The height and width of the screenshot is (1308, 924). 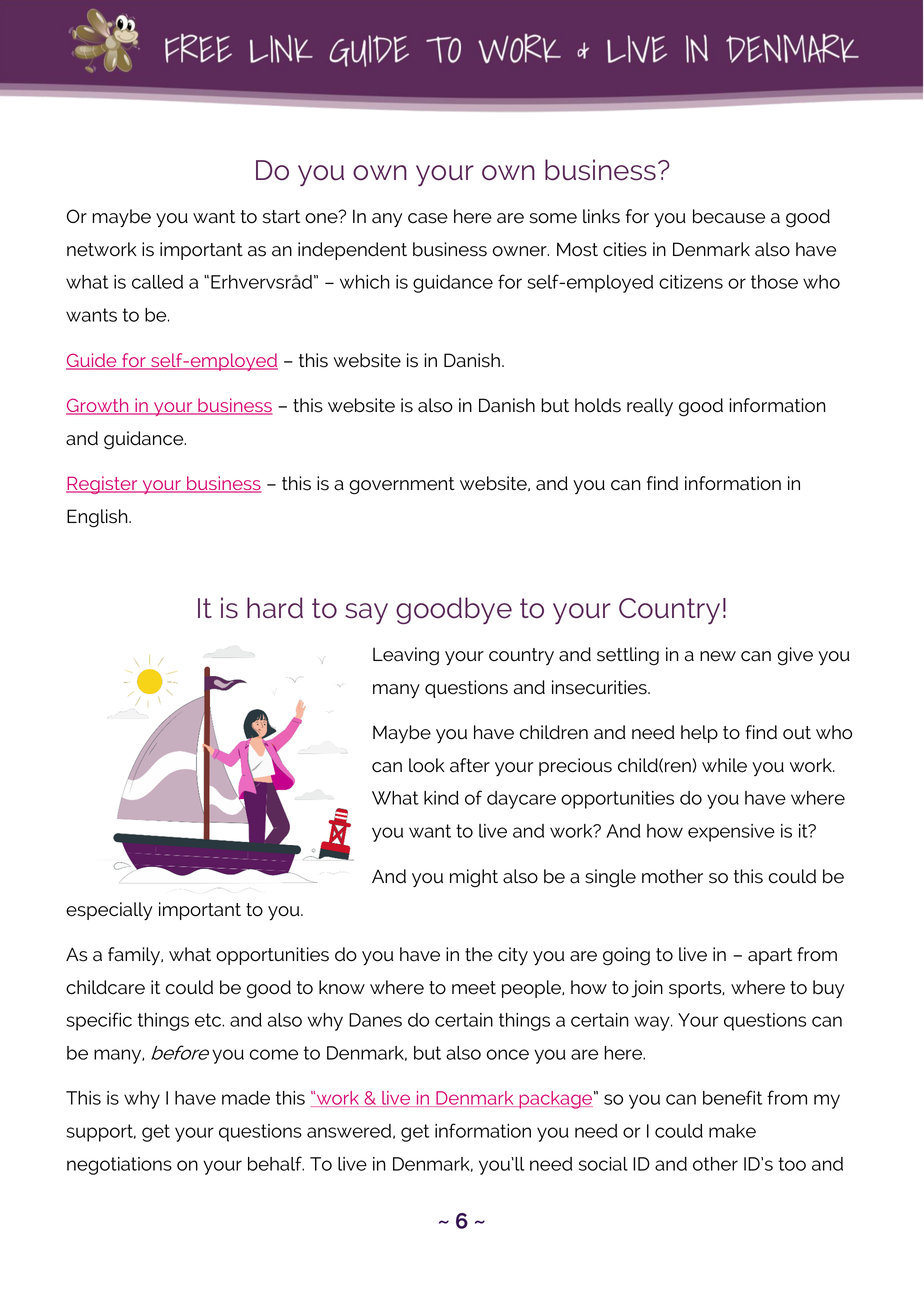 What do you see at coordinates (157, 282) in the screenshot?
I see `called` at bounding box center [157, 282].
